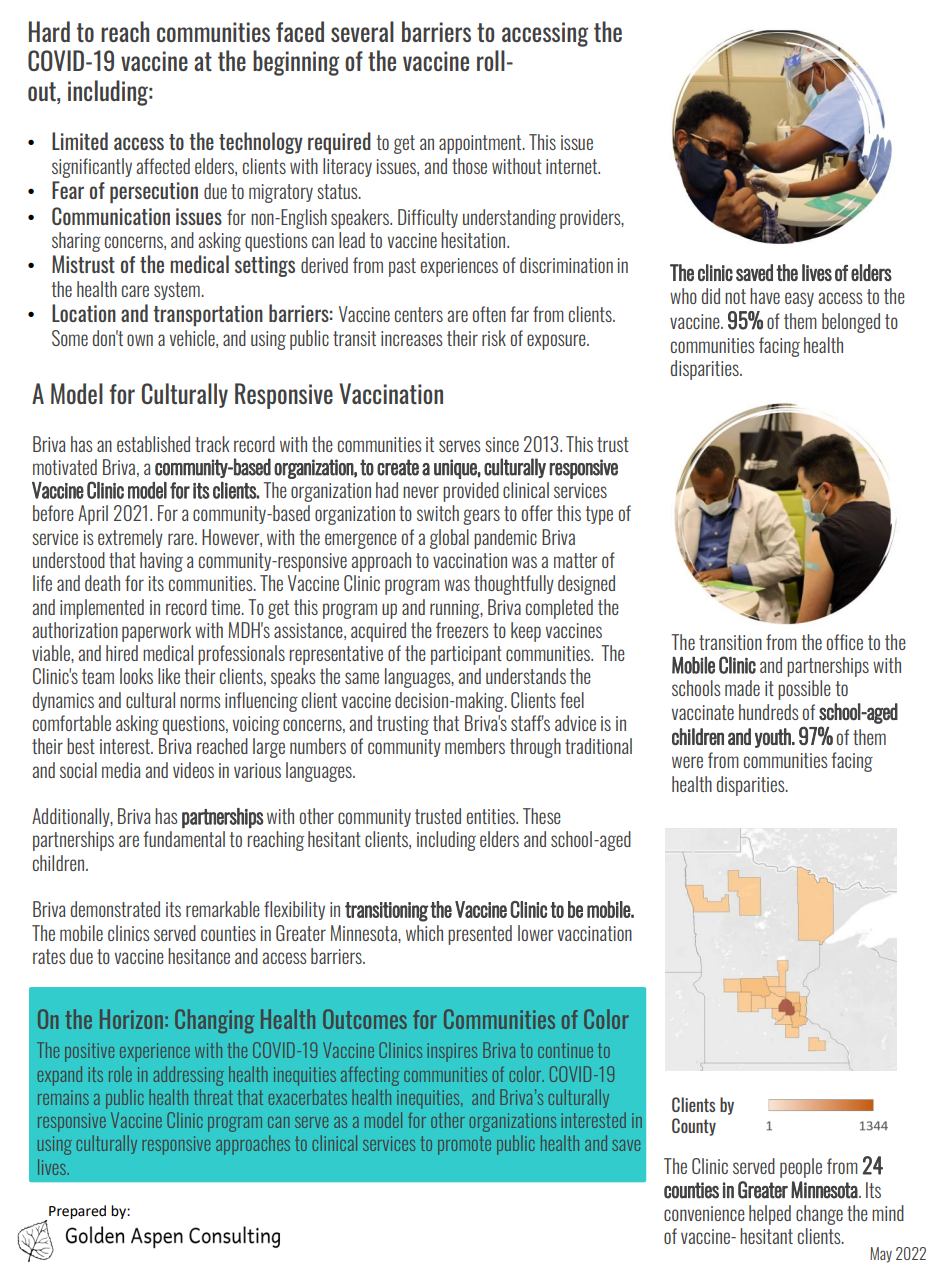  What do you see at coordinates (449, 539) in the screenshot?
I see `global` at bounding box center [449, 539].
